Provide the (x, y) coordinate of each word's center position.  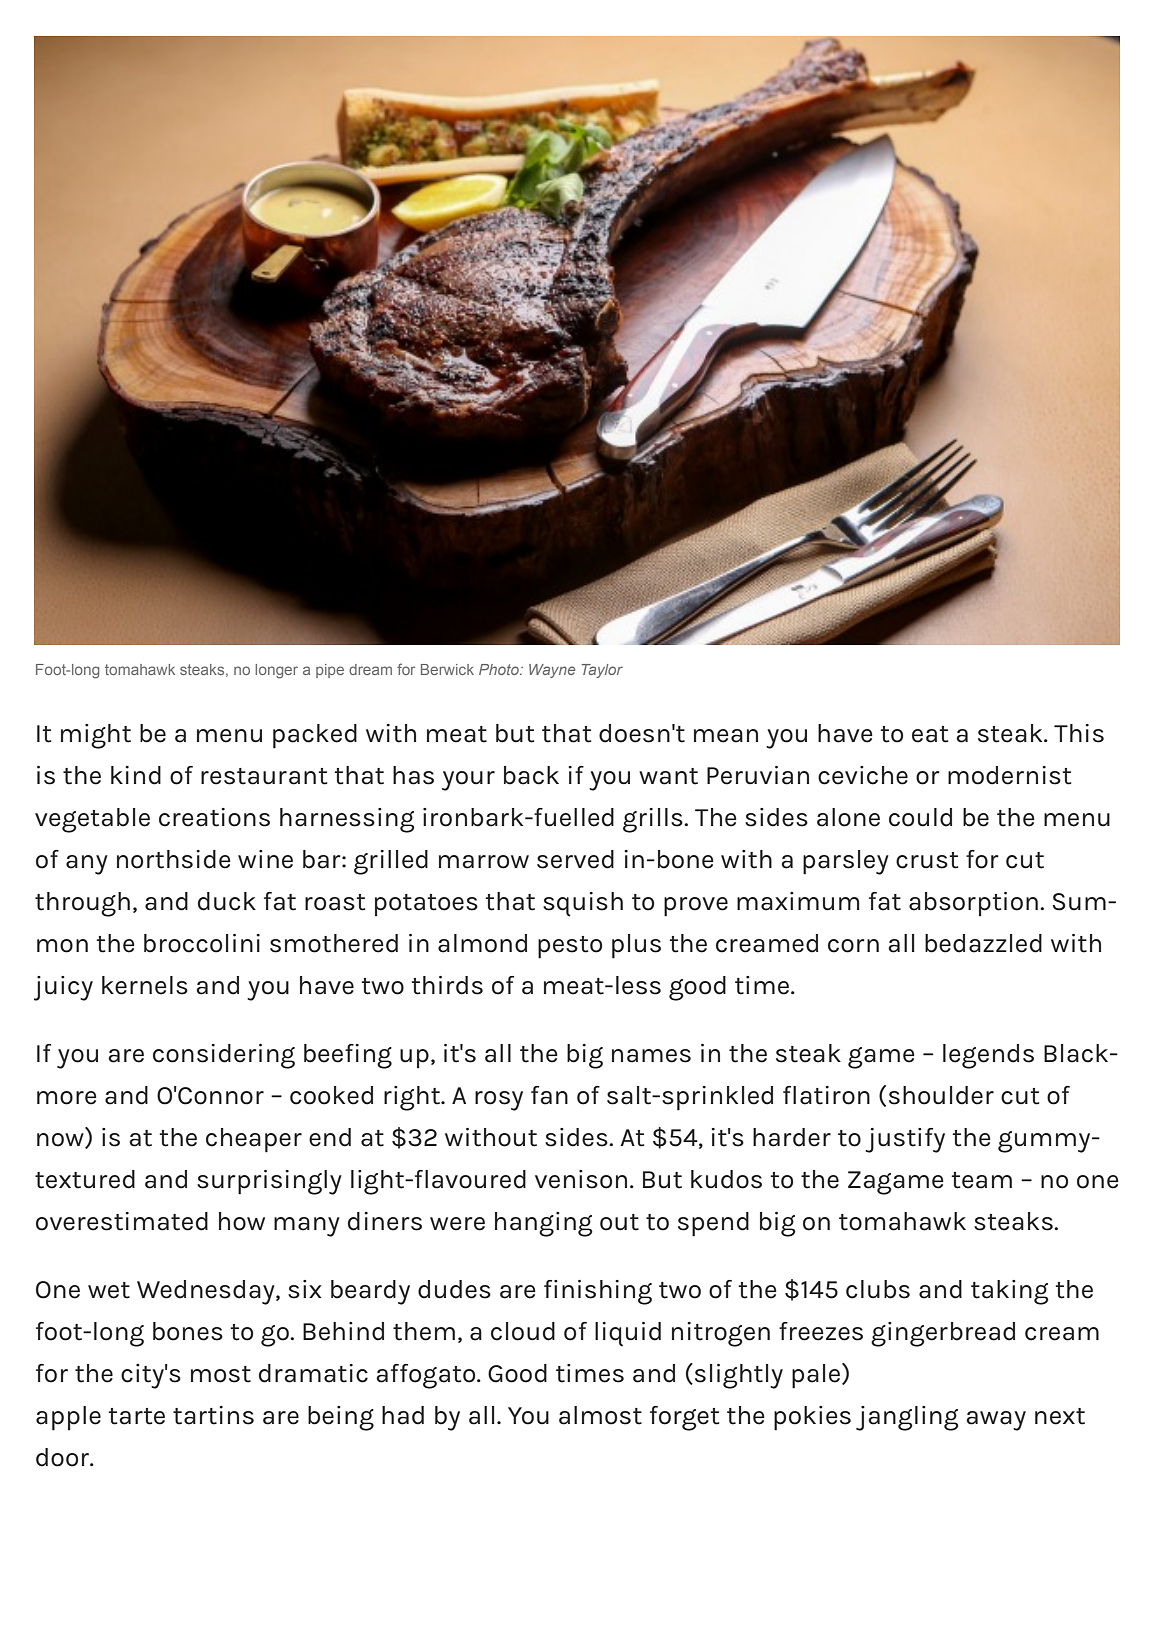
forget (684, 1418)
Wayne (552, 671)
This (1079, 733)
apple (68, 1418)
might (96, 736)
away (996, 1421)
